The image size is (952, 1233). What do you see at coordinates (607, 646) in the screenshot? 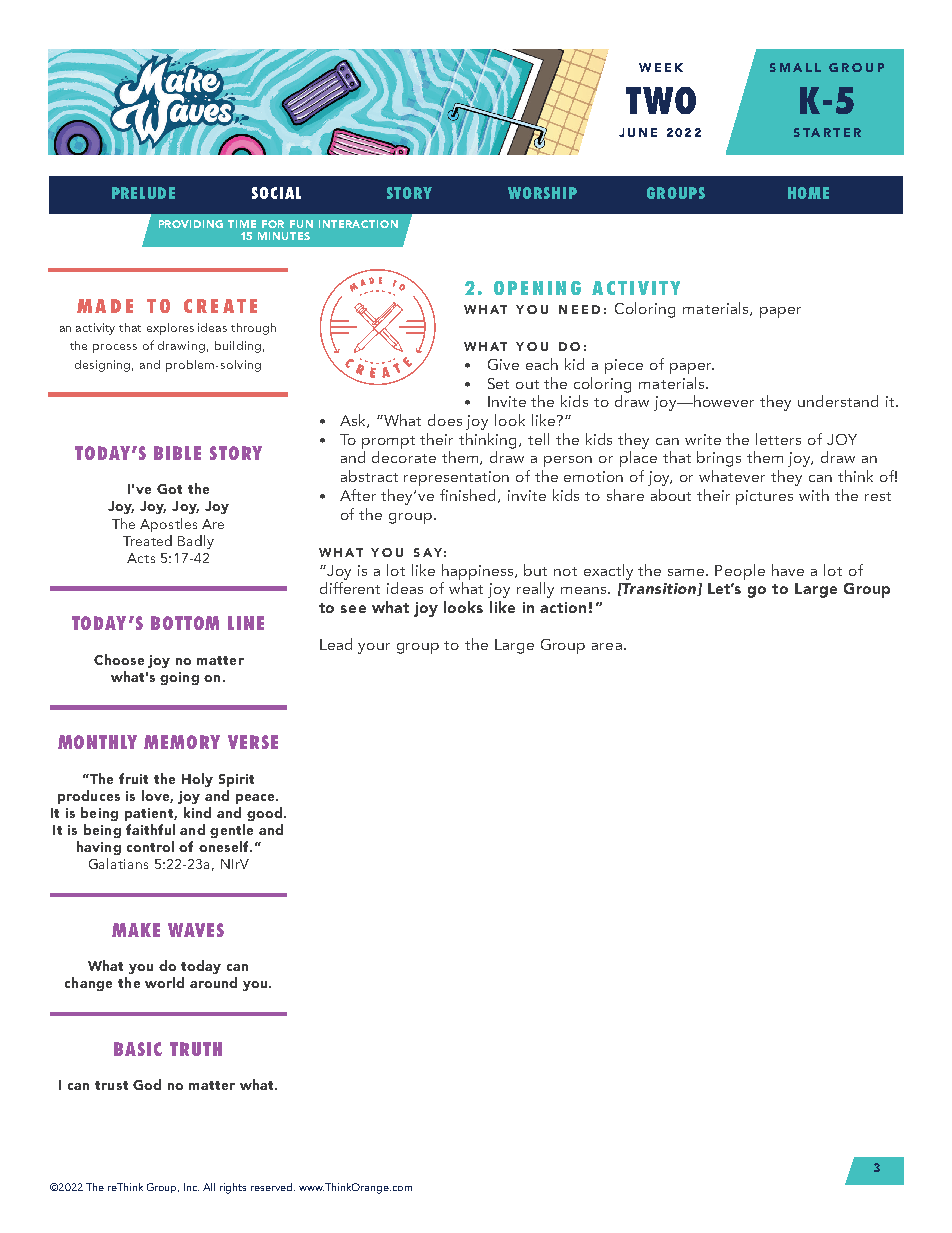
I see `area` at bounding box center [607, 646].
